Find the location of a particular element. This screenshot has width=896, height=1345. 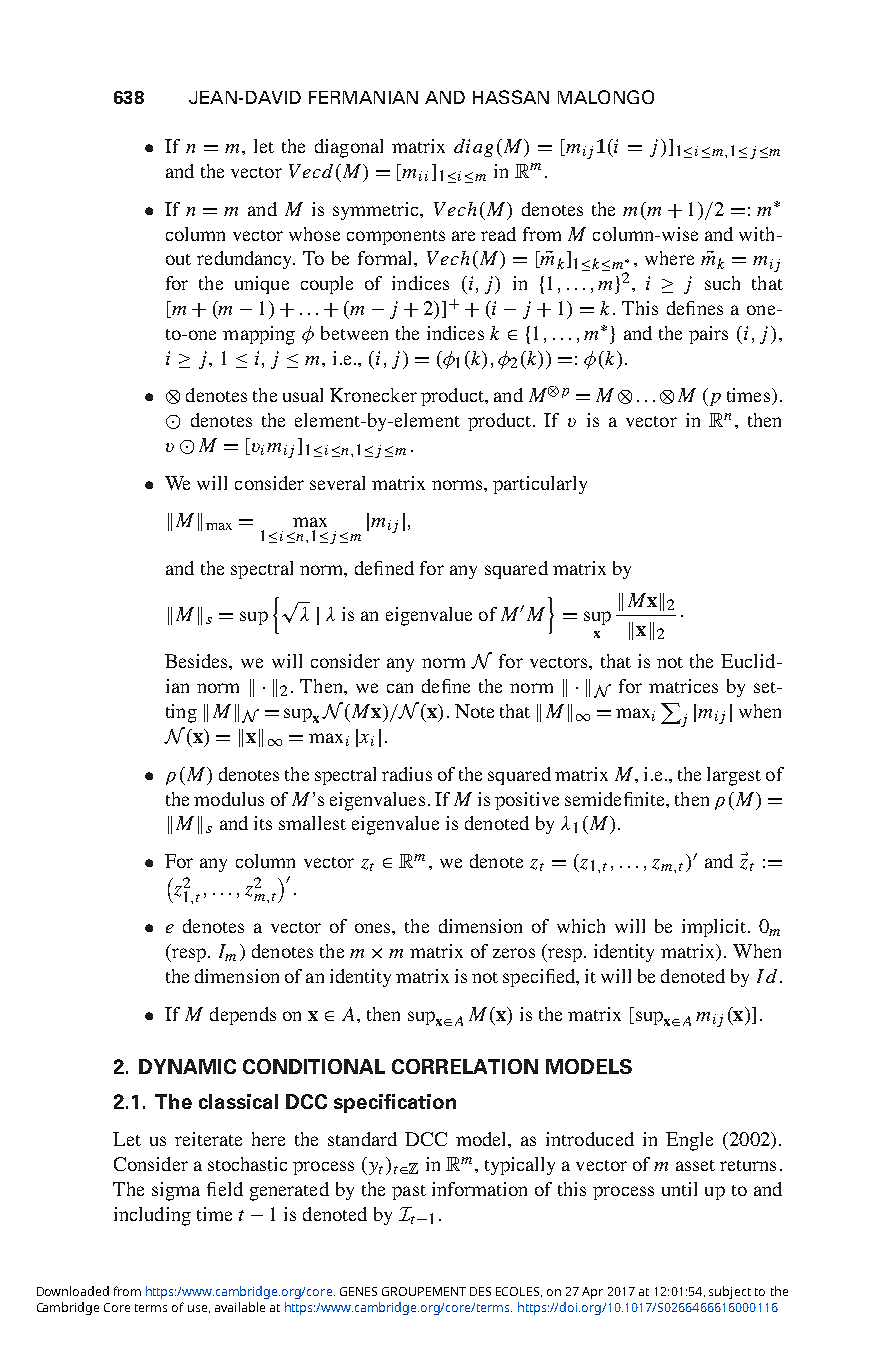

modulus is located at coordinates (229, 799).
